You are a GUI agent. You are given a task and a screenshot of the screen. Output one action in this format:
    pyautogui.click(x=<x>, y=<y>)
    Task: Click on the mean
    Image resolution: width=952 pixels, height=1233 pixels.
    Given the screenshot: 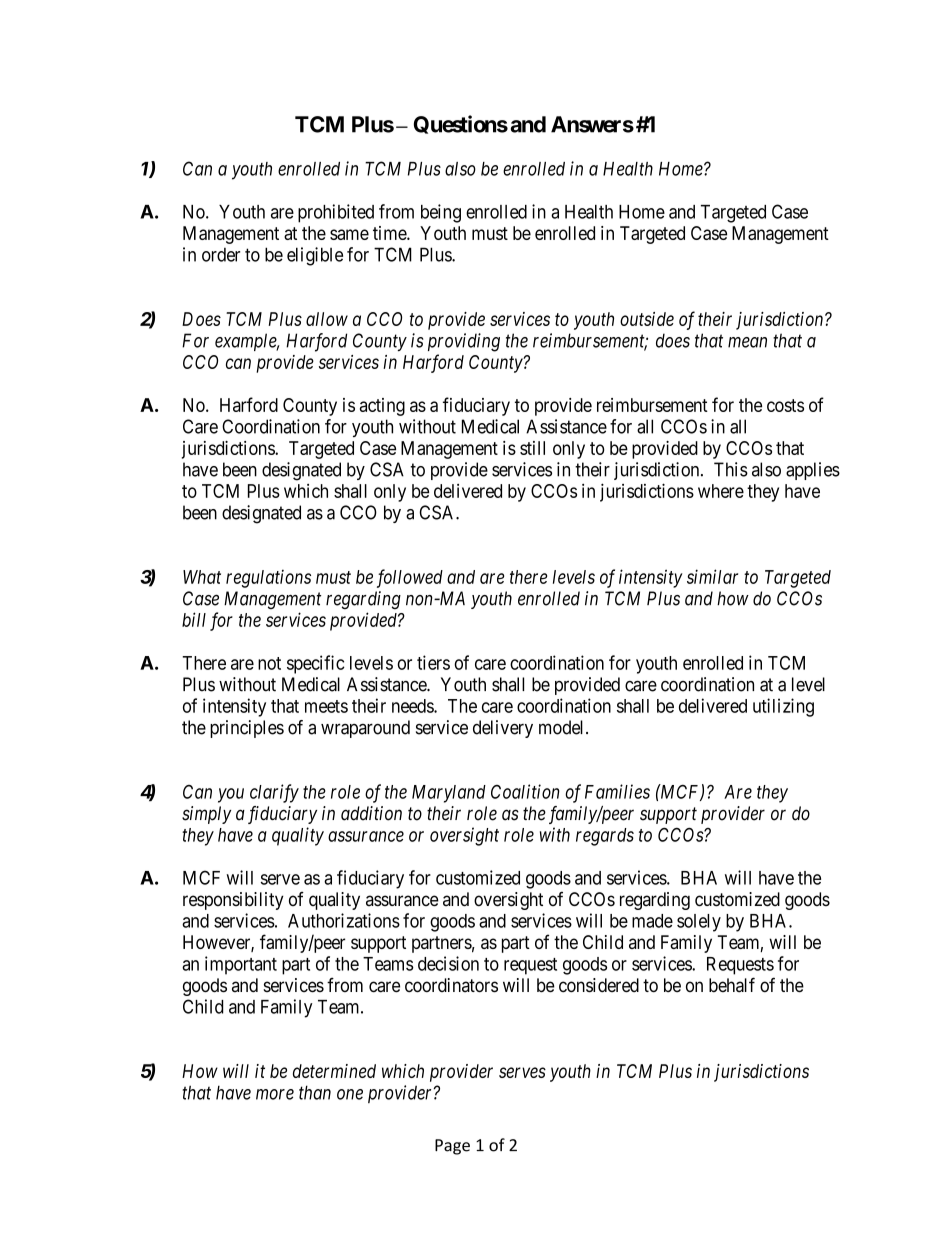 What is the action you would take?
    pyautogui.click(x=747, y=342)
